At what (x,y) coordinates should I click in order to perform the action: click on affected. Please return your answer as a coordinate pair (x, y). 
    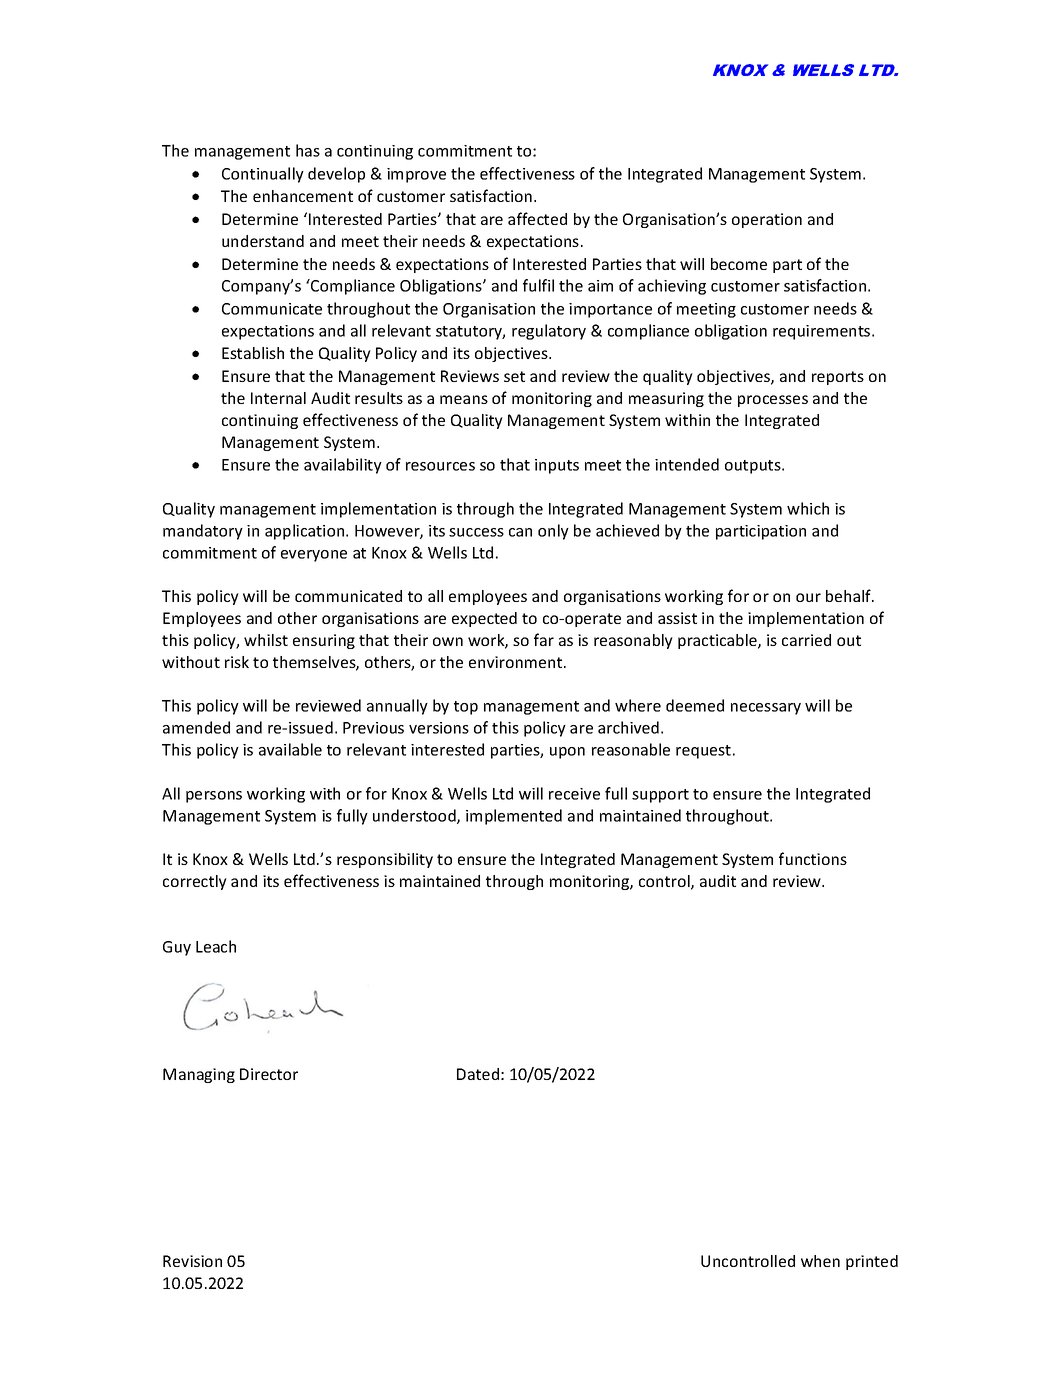
    Looking at the image, I should click on (537, 218).
